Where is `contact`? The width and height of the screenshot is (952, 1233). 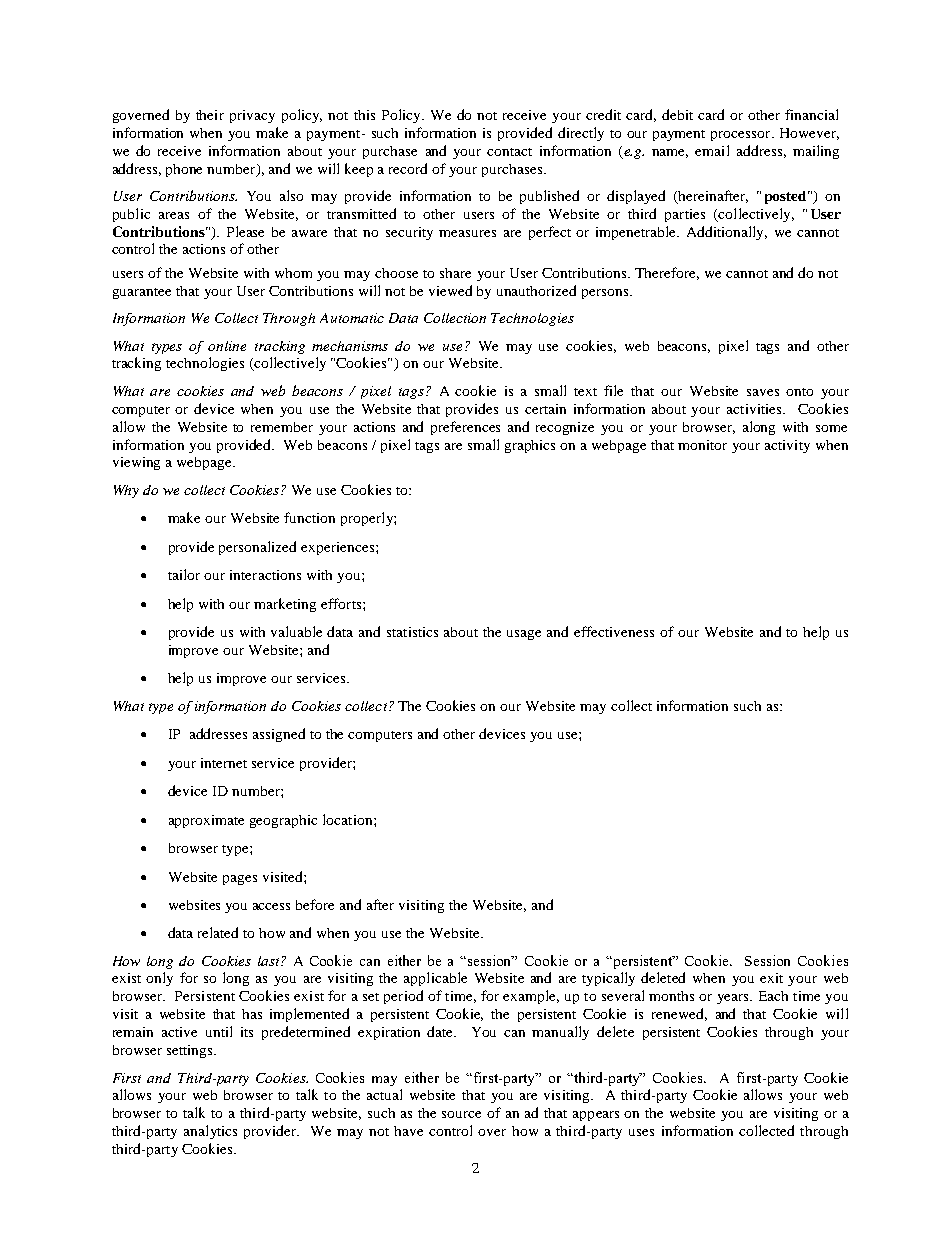
contact is located at coordinates (509, 152).
